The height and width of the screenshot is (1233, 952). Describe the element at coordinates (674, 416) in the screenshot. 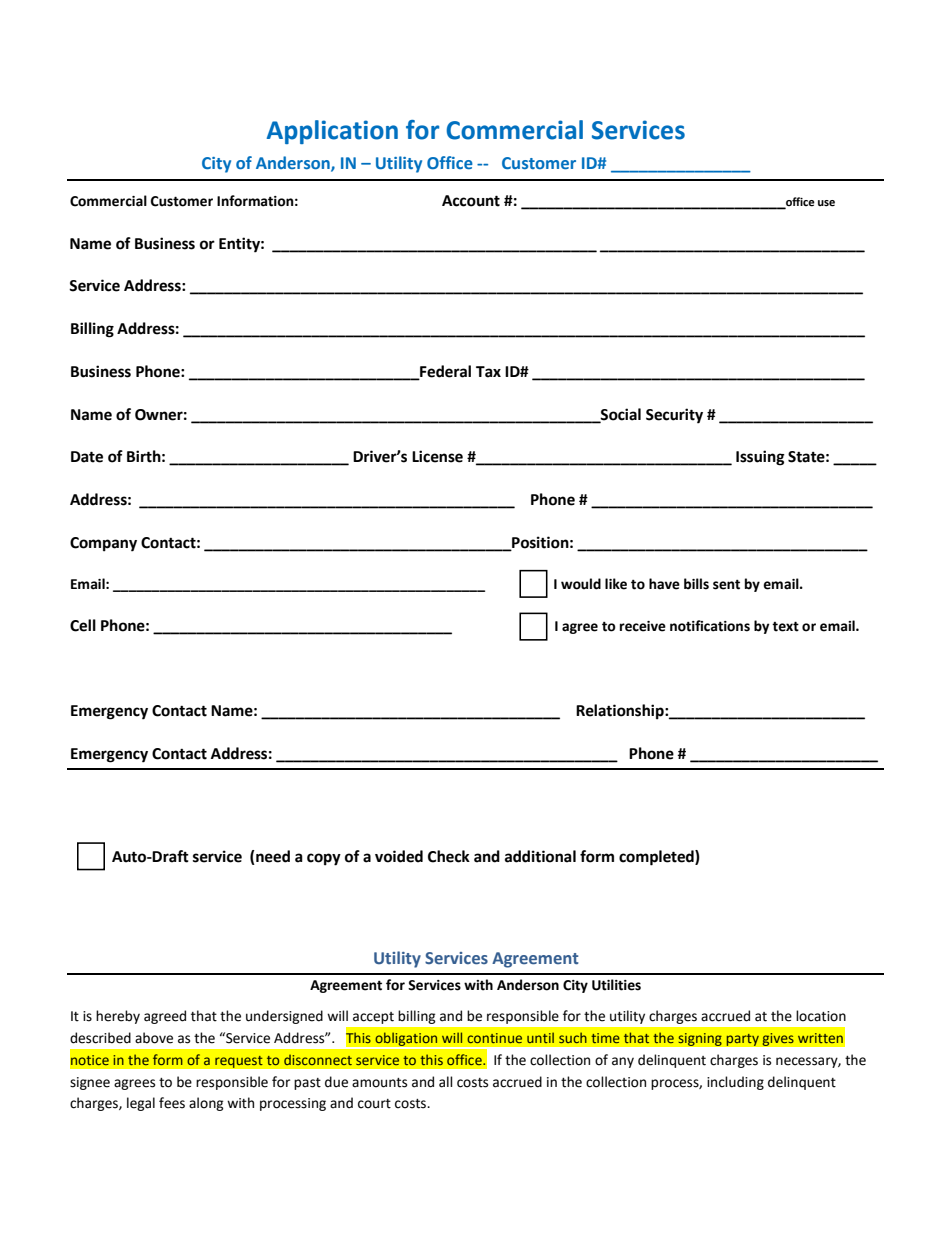

I see `Security` at that location.
